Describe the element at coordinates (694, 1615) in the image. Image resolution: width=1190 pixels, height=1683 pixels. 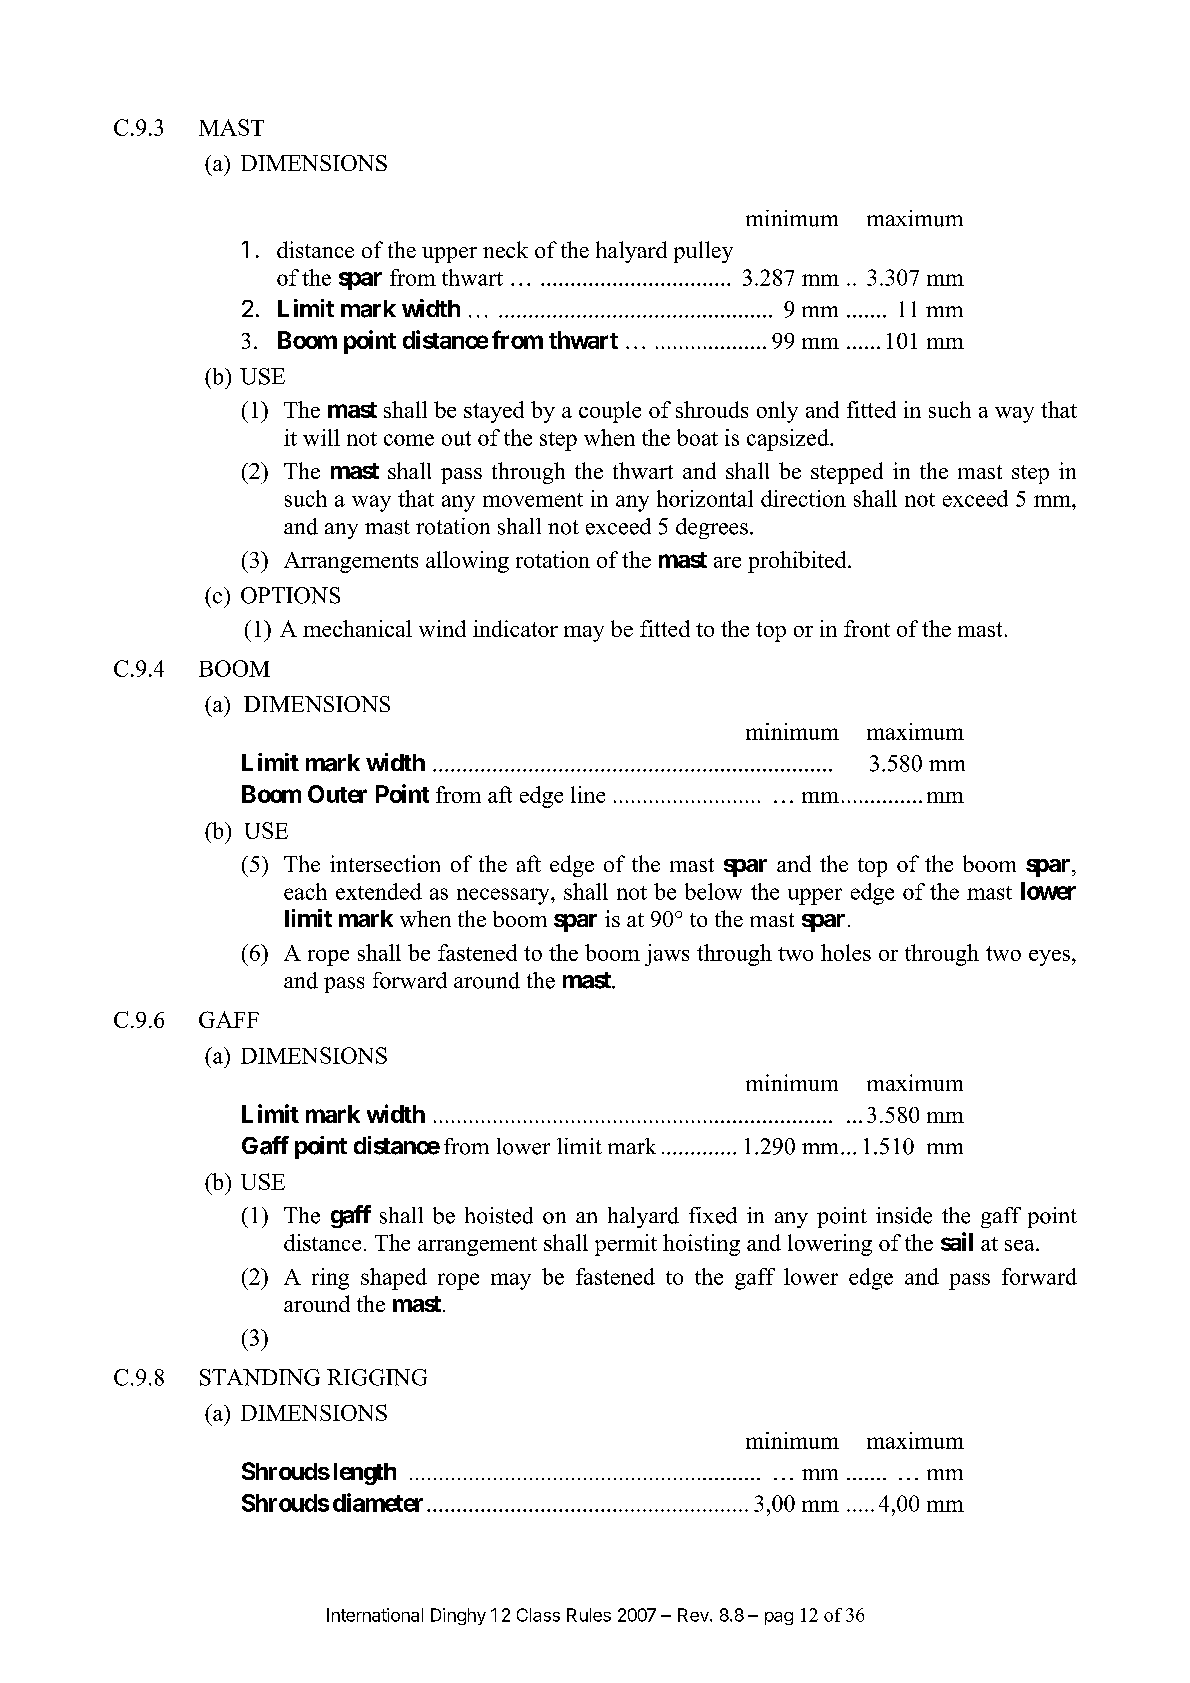
I see `Rev` at that location.
